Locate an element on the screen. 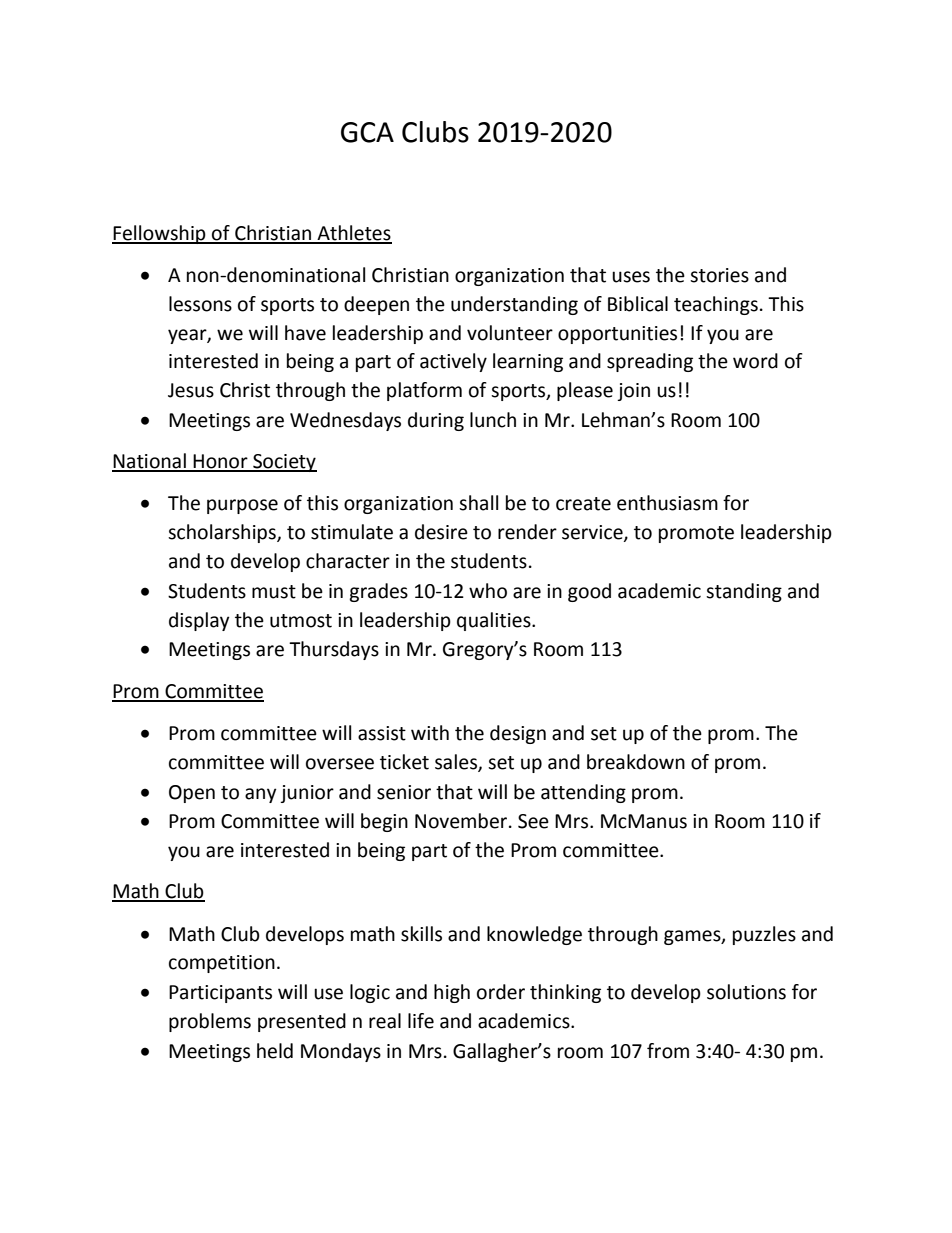 Image resolution: width=952 pixels, height=1233 pixels. breakdown is located at coordinates (636, 762).
